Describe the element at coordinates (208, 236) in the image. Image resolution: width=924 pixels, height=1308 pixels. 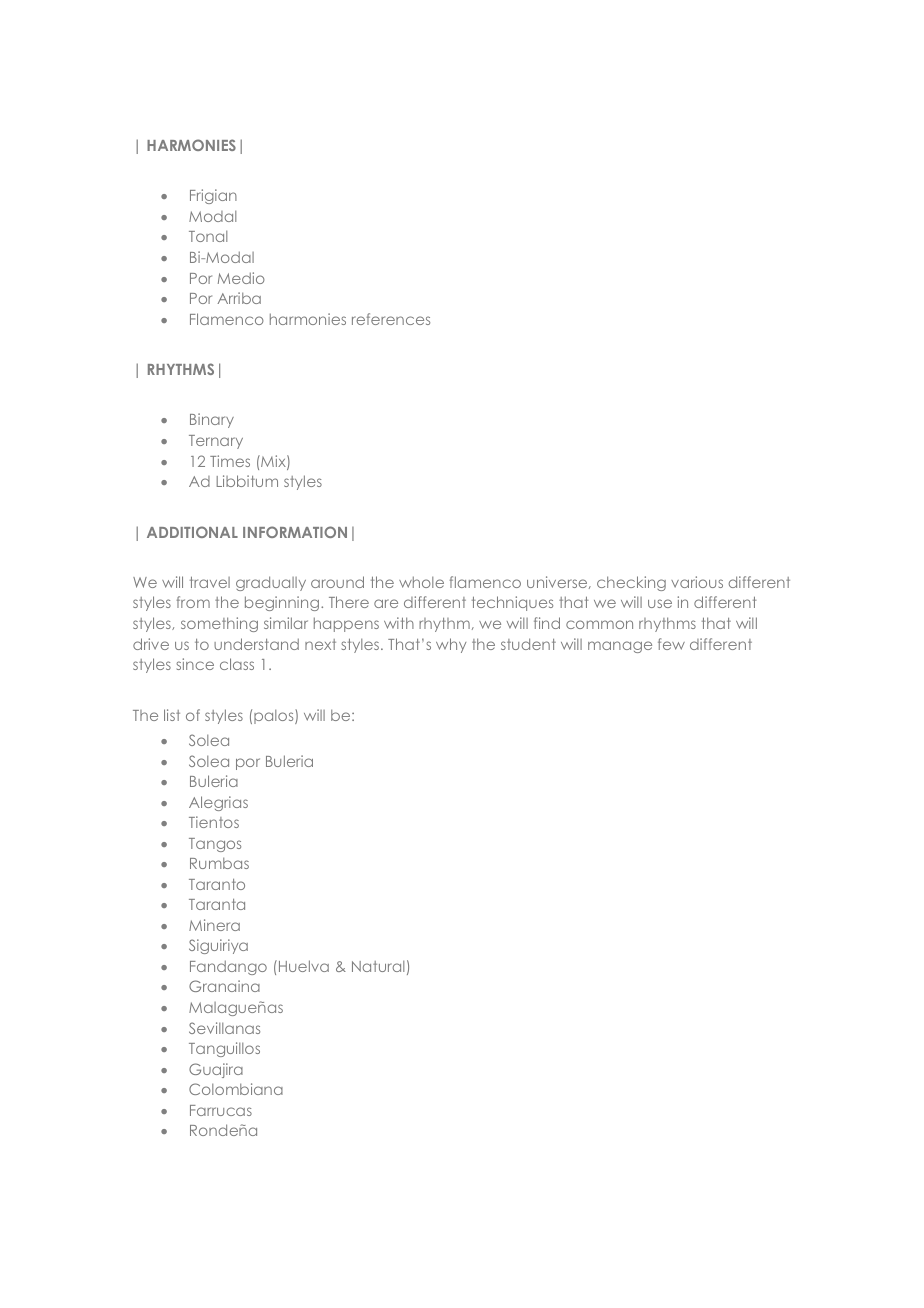
I see `Tonal` at that location.
